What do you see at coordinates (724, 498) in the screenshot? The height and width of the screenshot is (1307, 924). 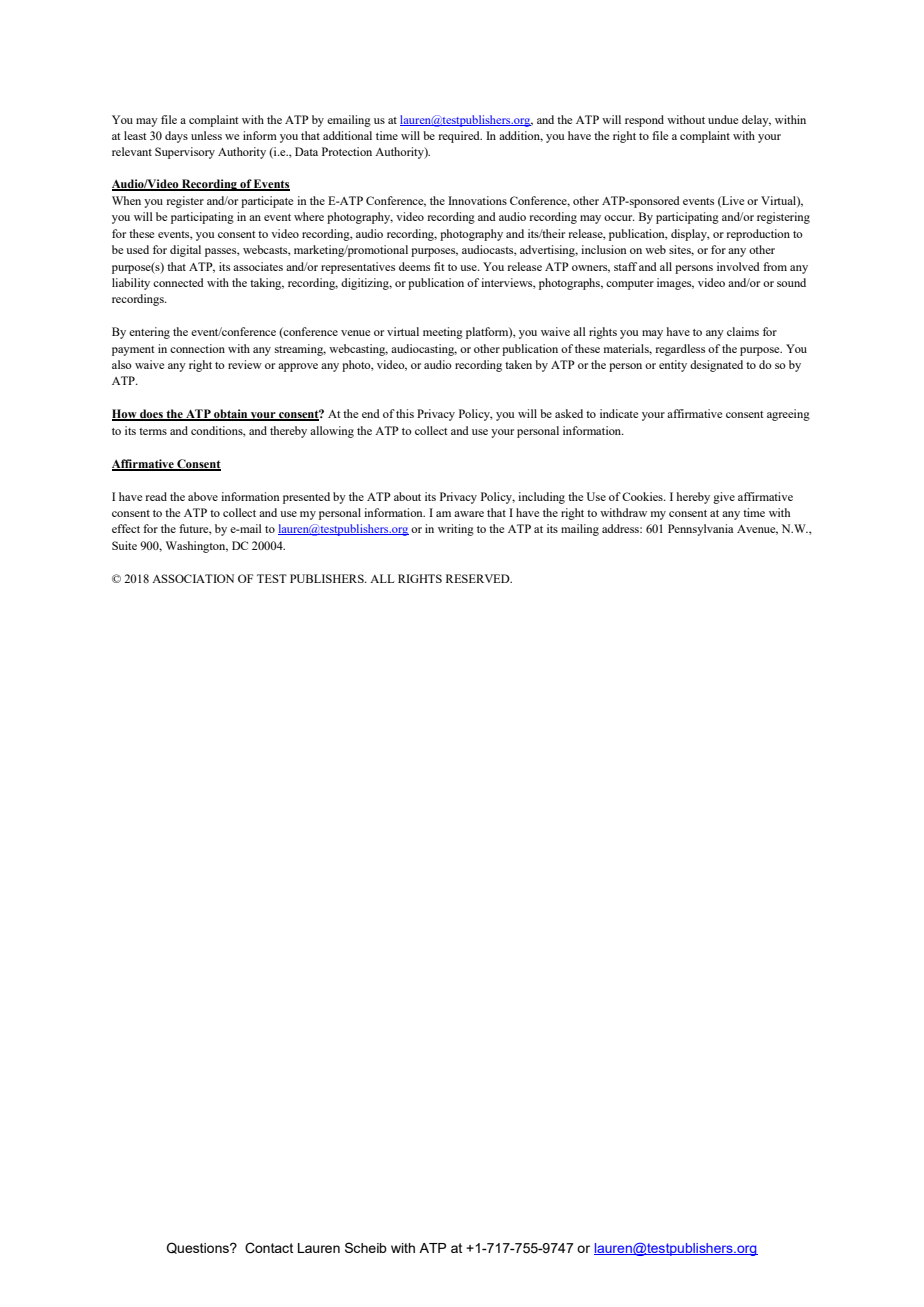 I see `give` at bounding box center [724, 498].
